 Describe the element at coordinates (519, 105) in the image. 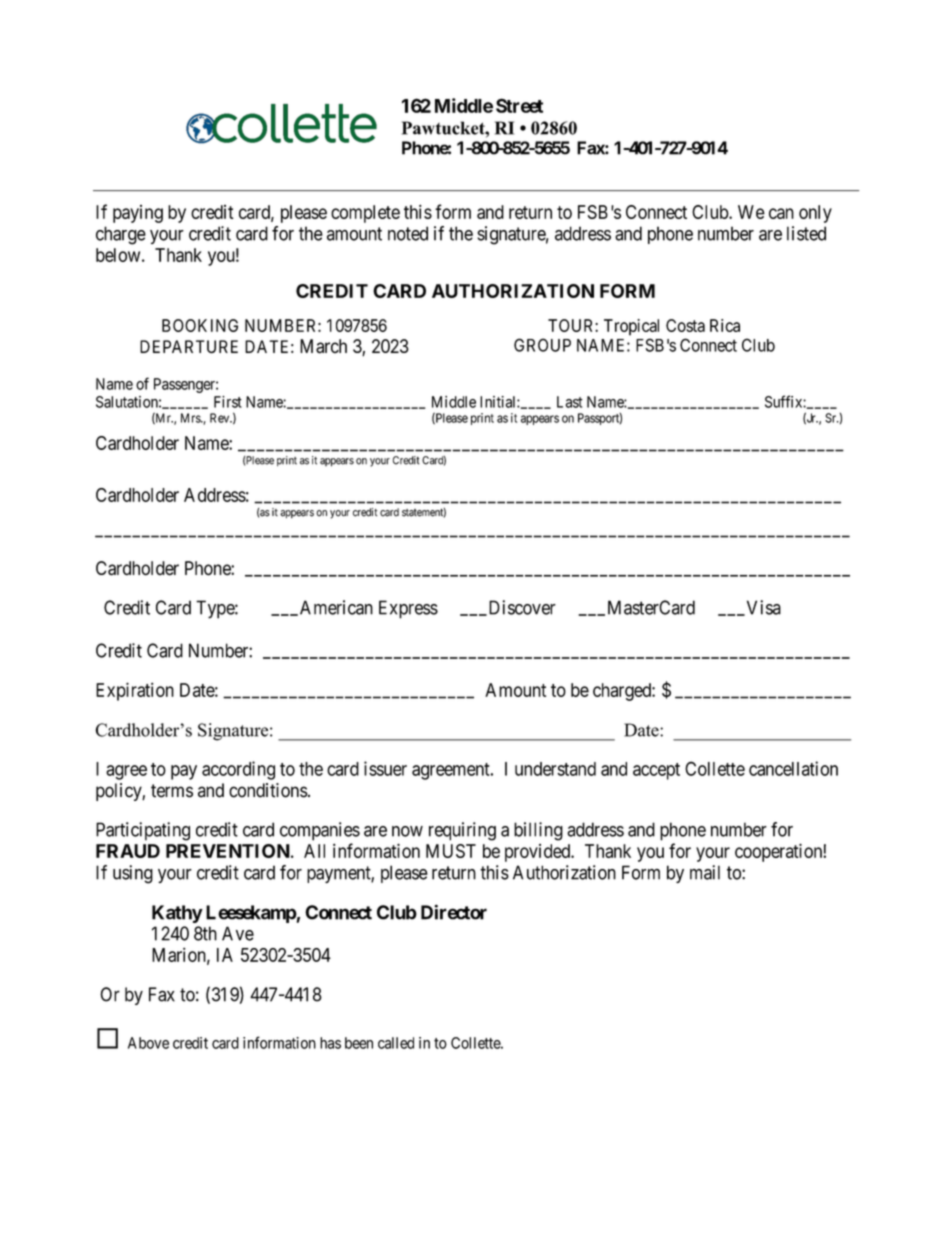

I see `Street` at that location.
